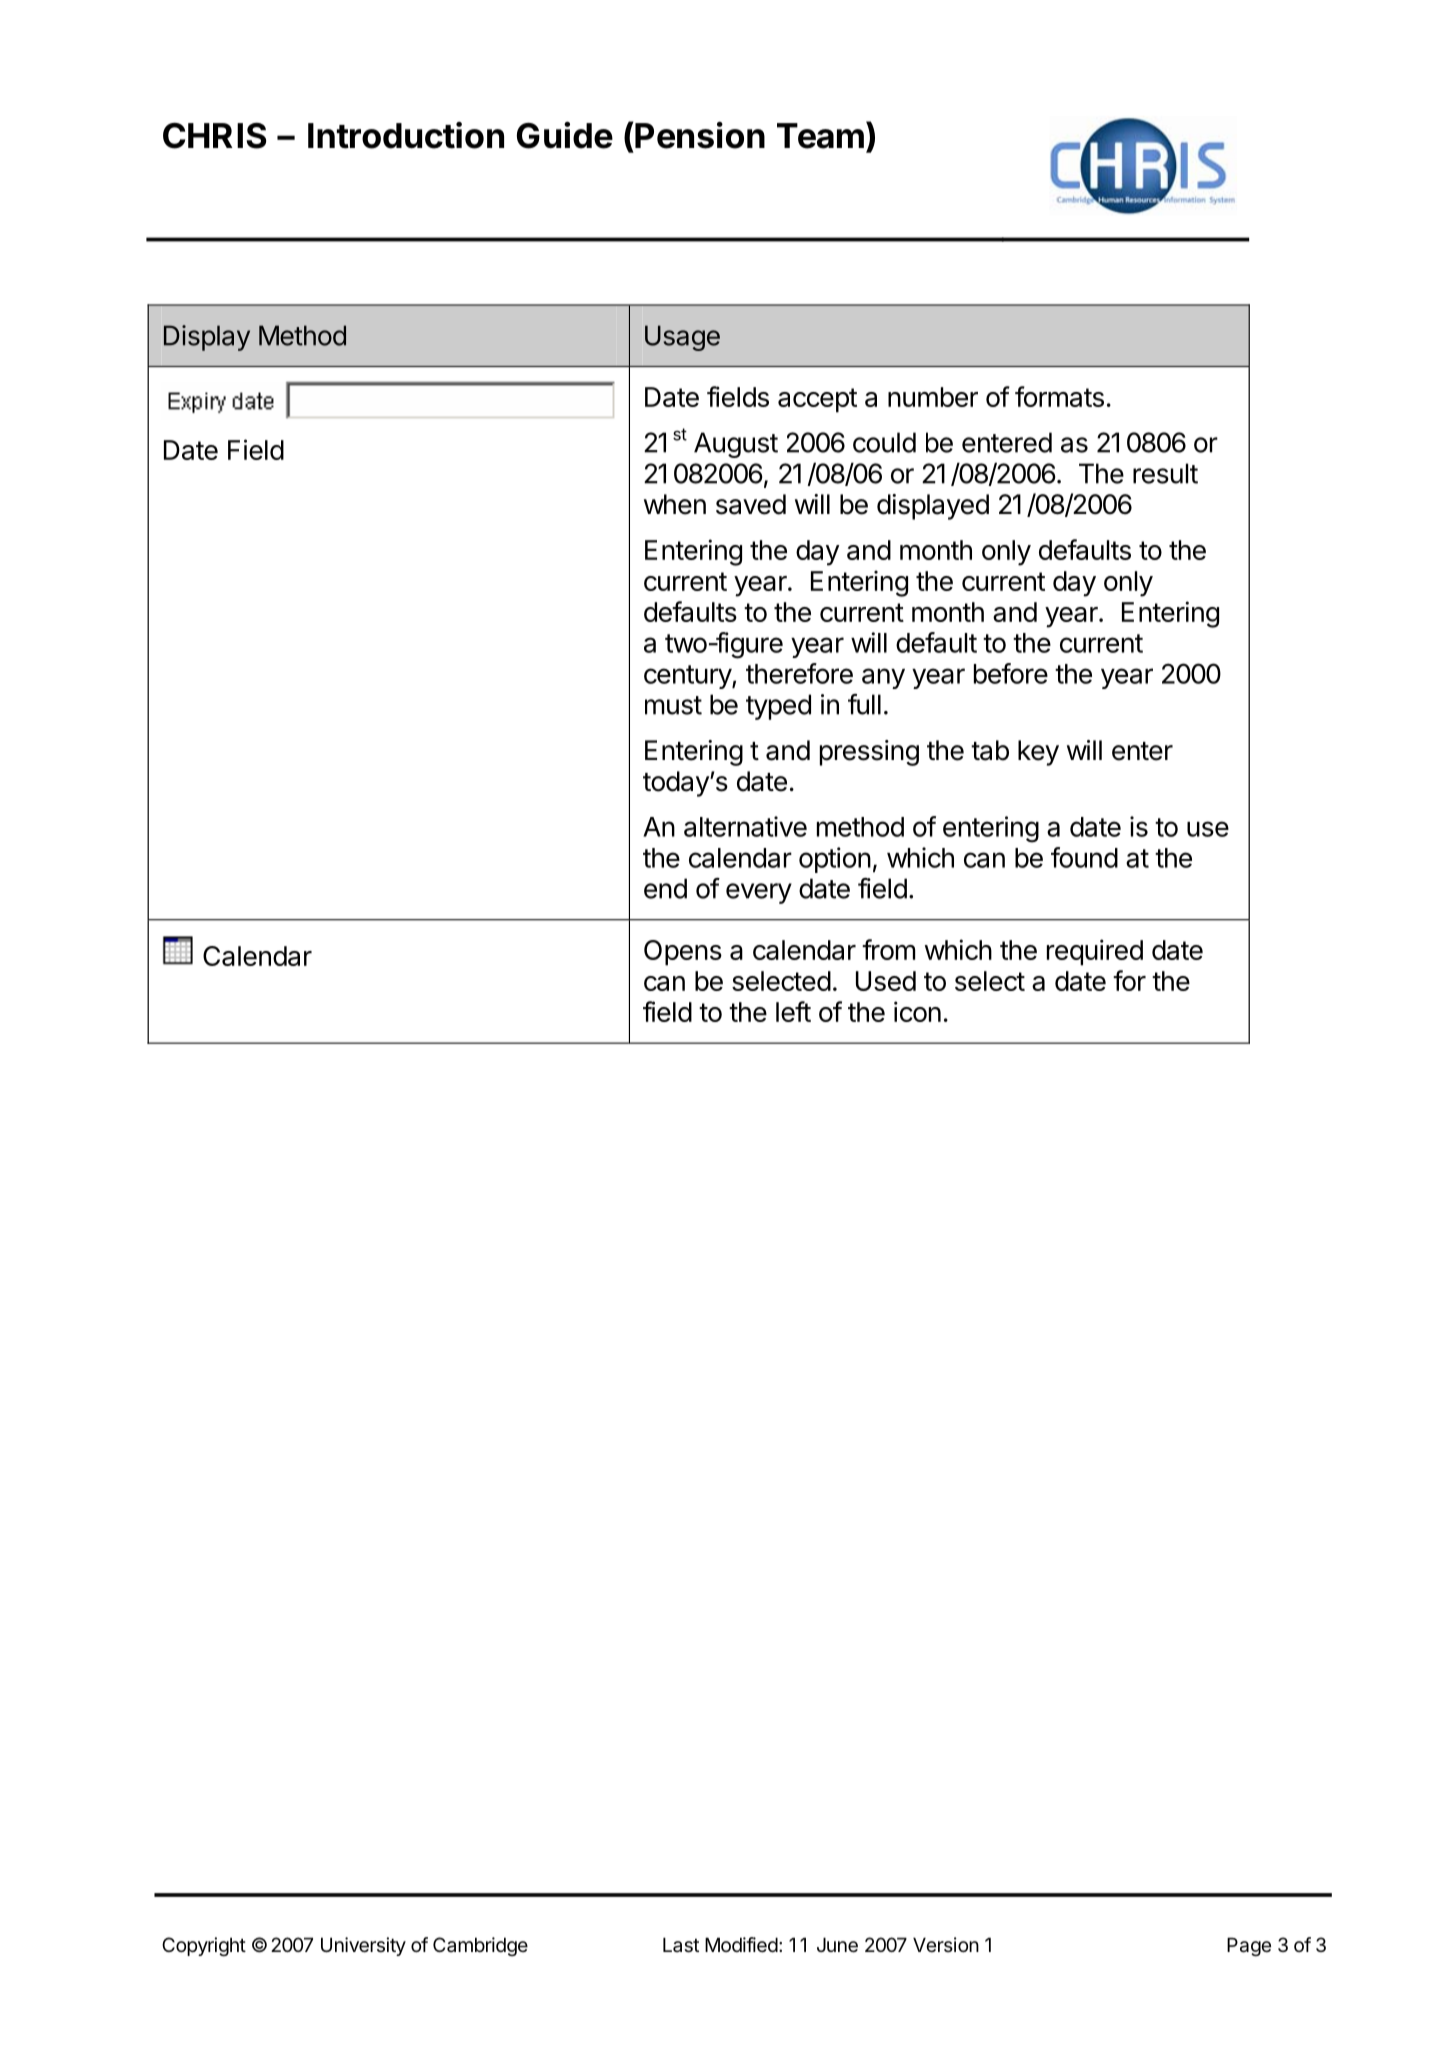  I want to click on key, so click(1038, 753).
